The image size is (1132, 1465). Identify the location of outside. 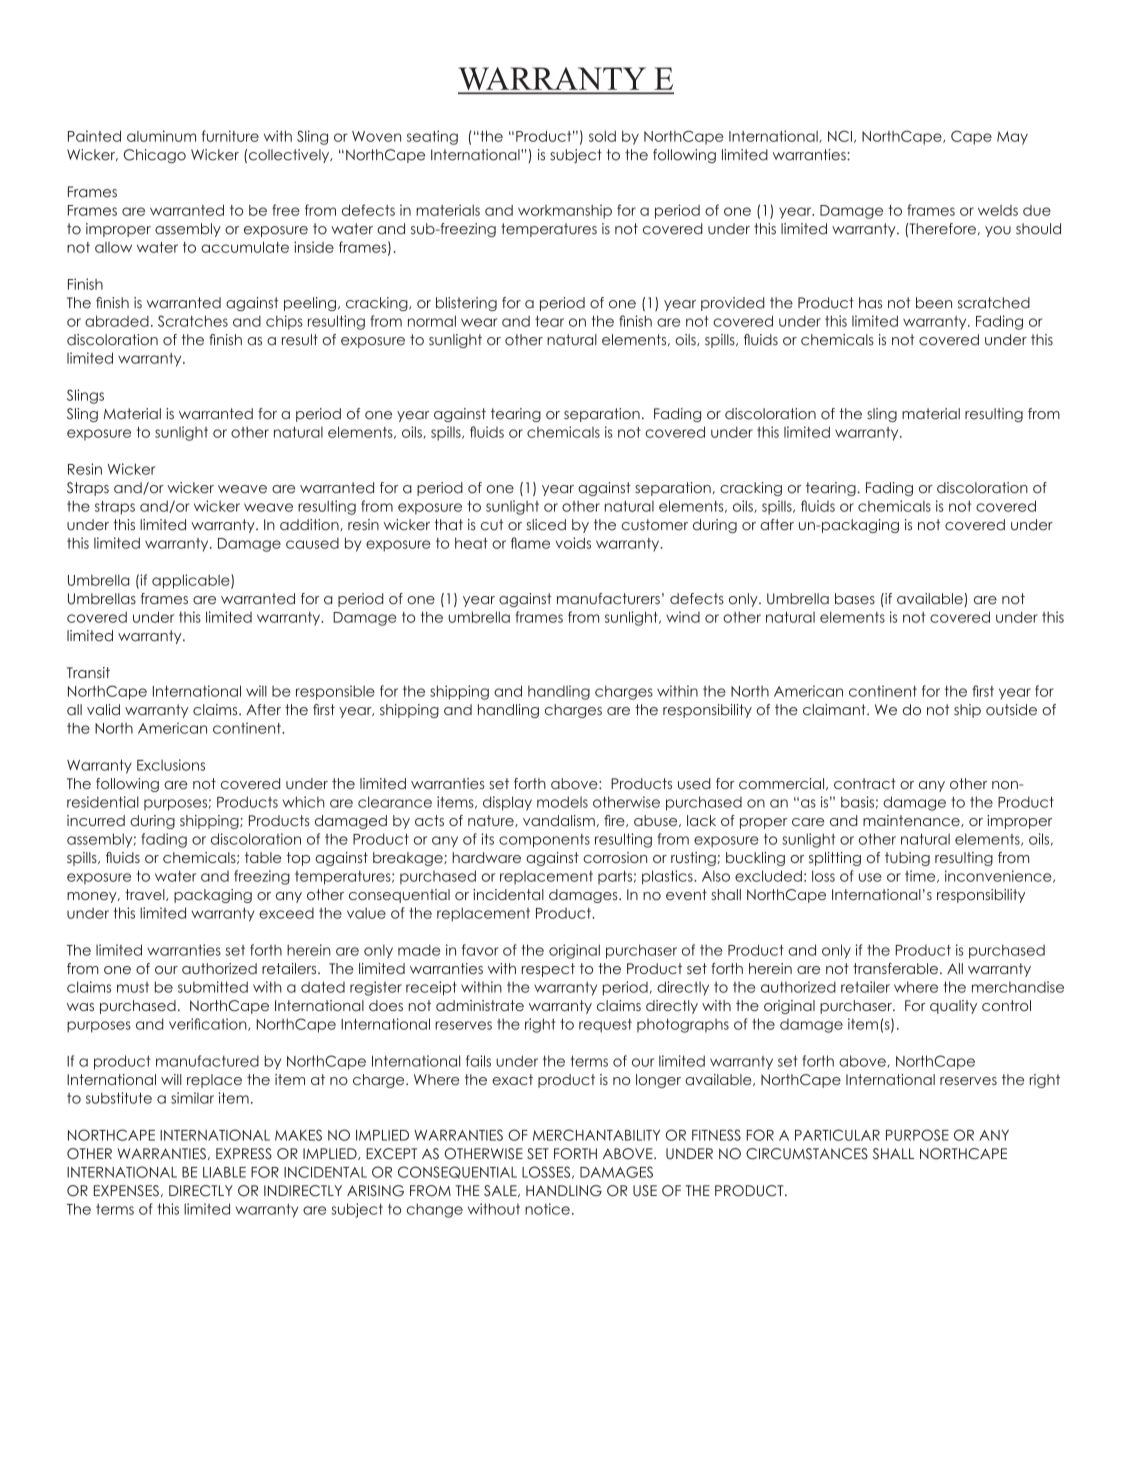
(1011, 710).
